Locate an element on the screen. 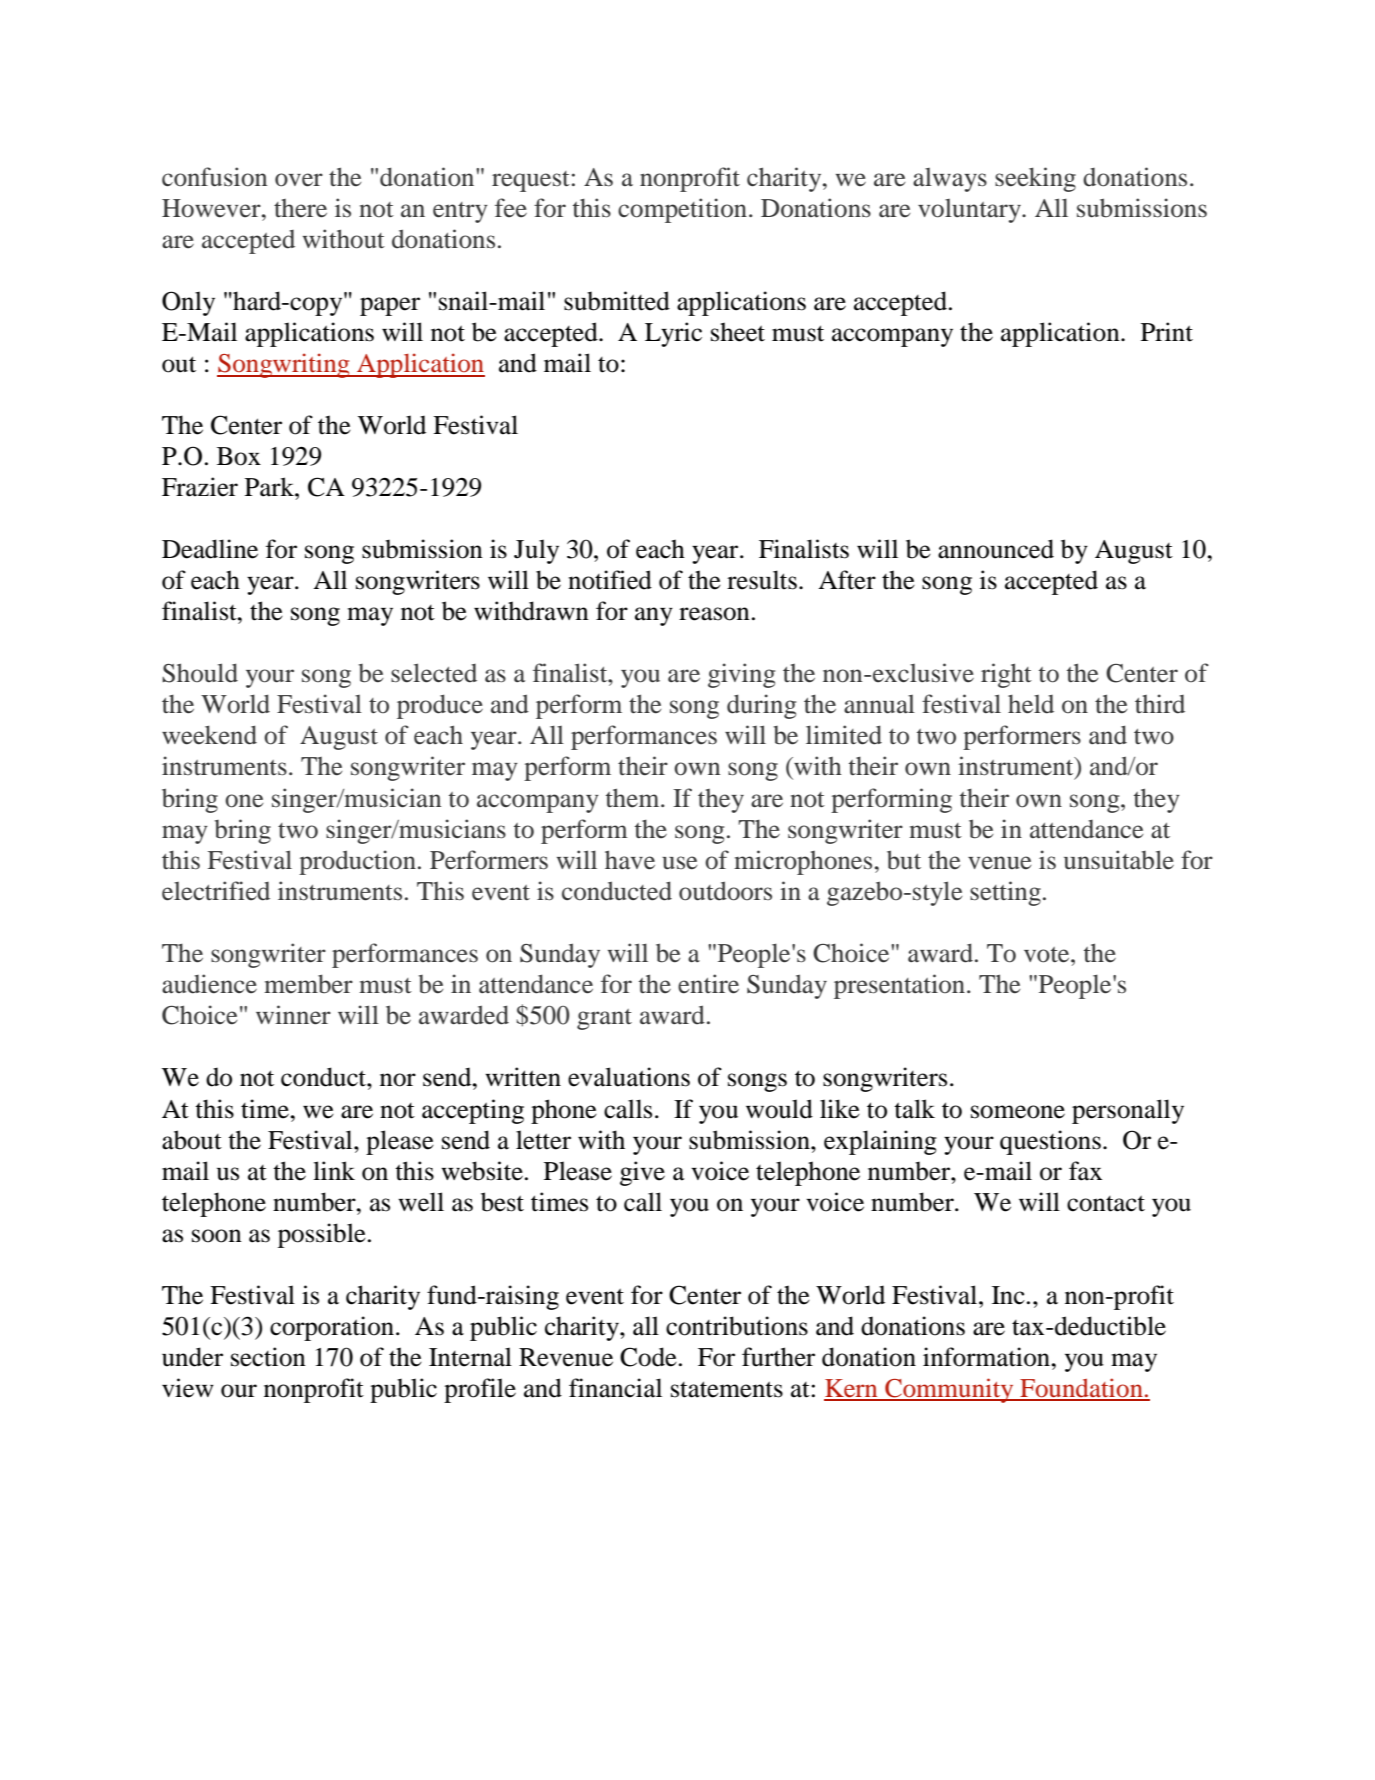  section is located at coordinates (268, 1357).
